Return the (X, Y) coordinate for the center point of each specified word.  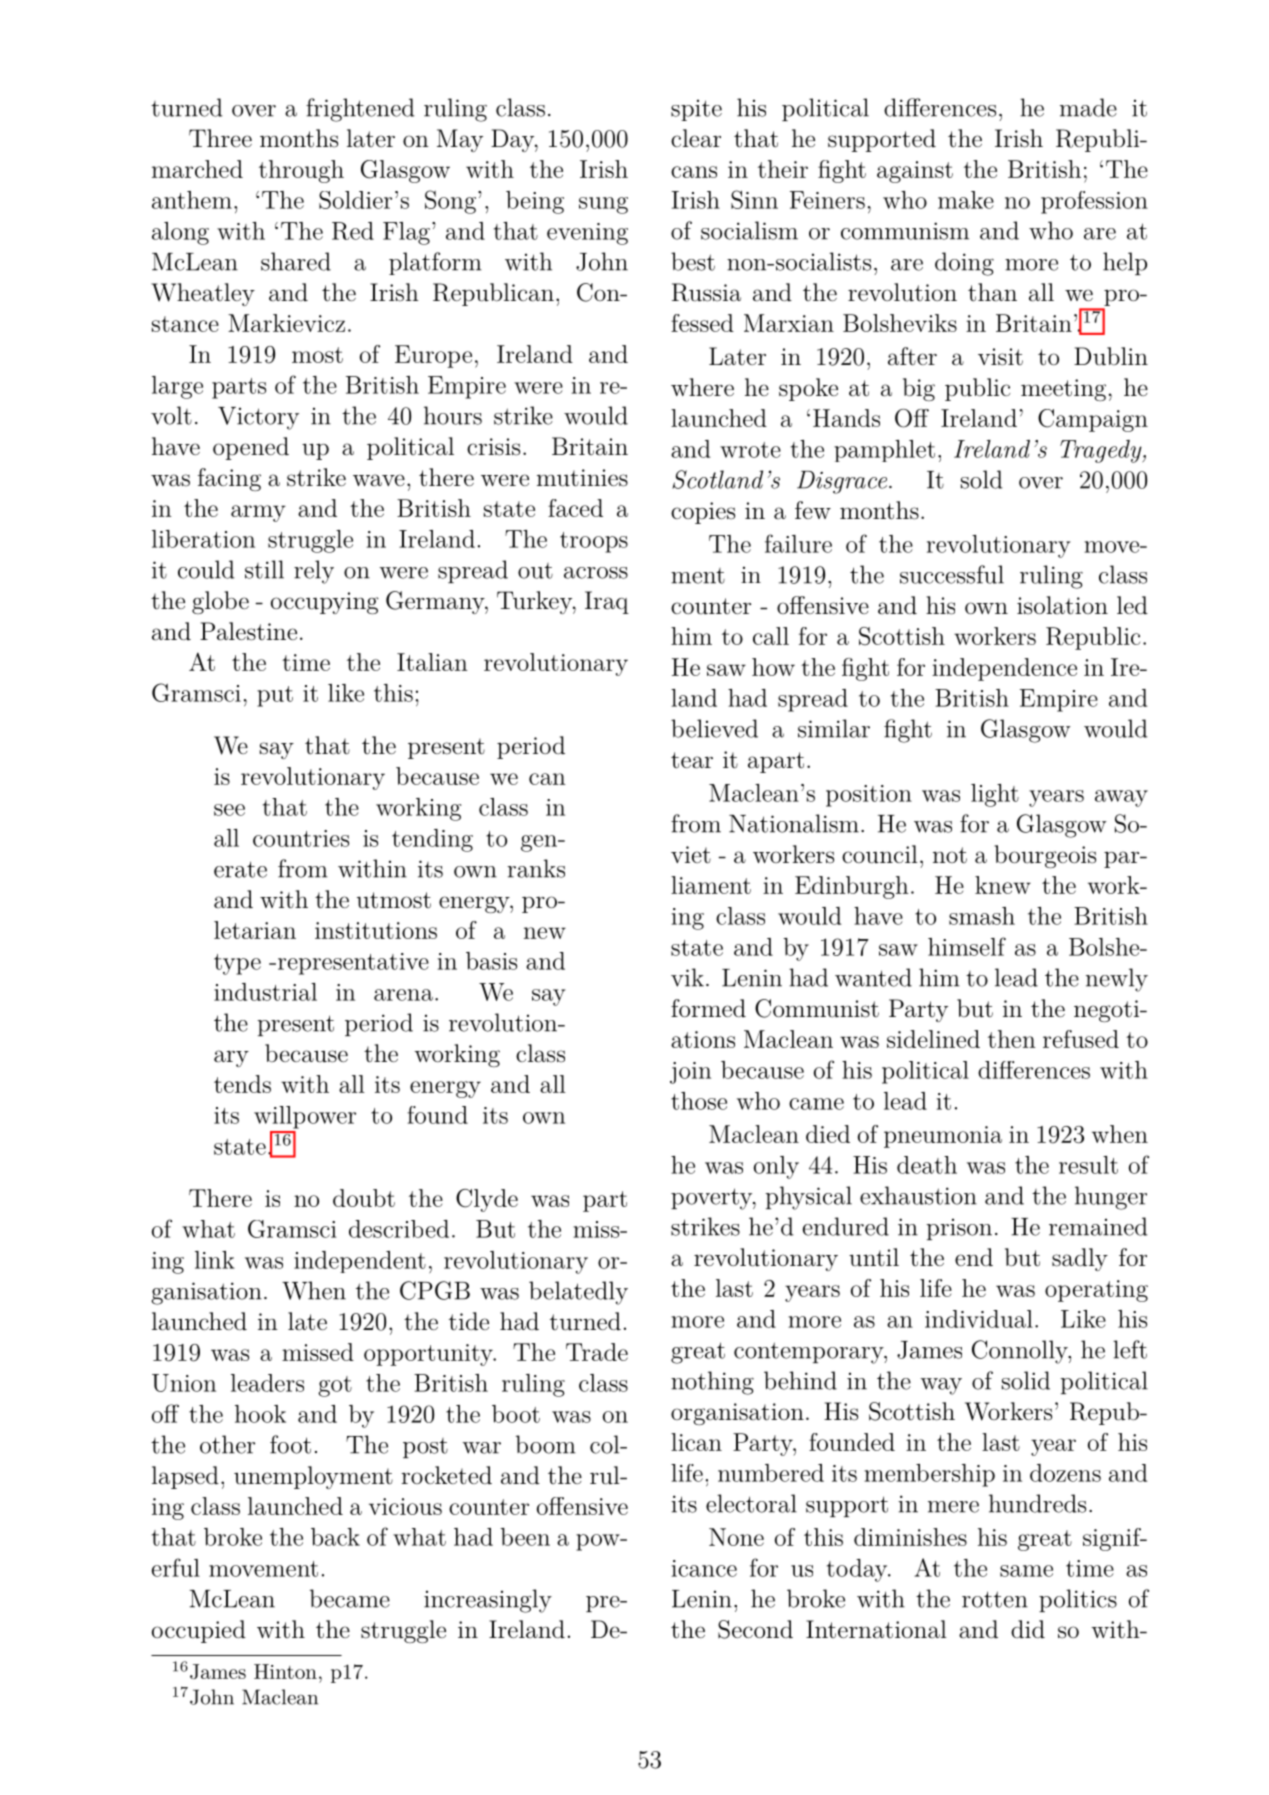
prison (959, 1229)
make (966, 200)
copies (703, 513)
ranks (536, 868)
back (335, 1537)
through (301, 171)
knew (1003, 885)
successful (952, 574)
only (776, 1167)
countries (301, 838)
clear (696, 138)
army (258, 513)
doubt (364, 1198)
